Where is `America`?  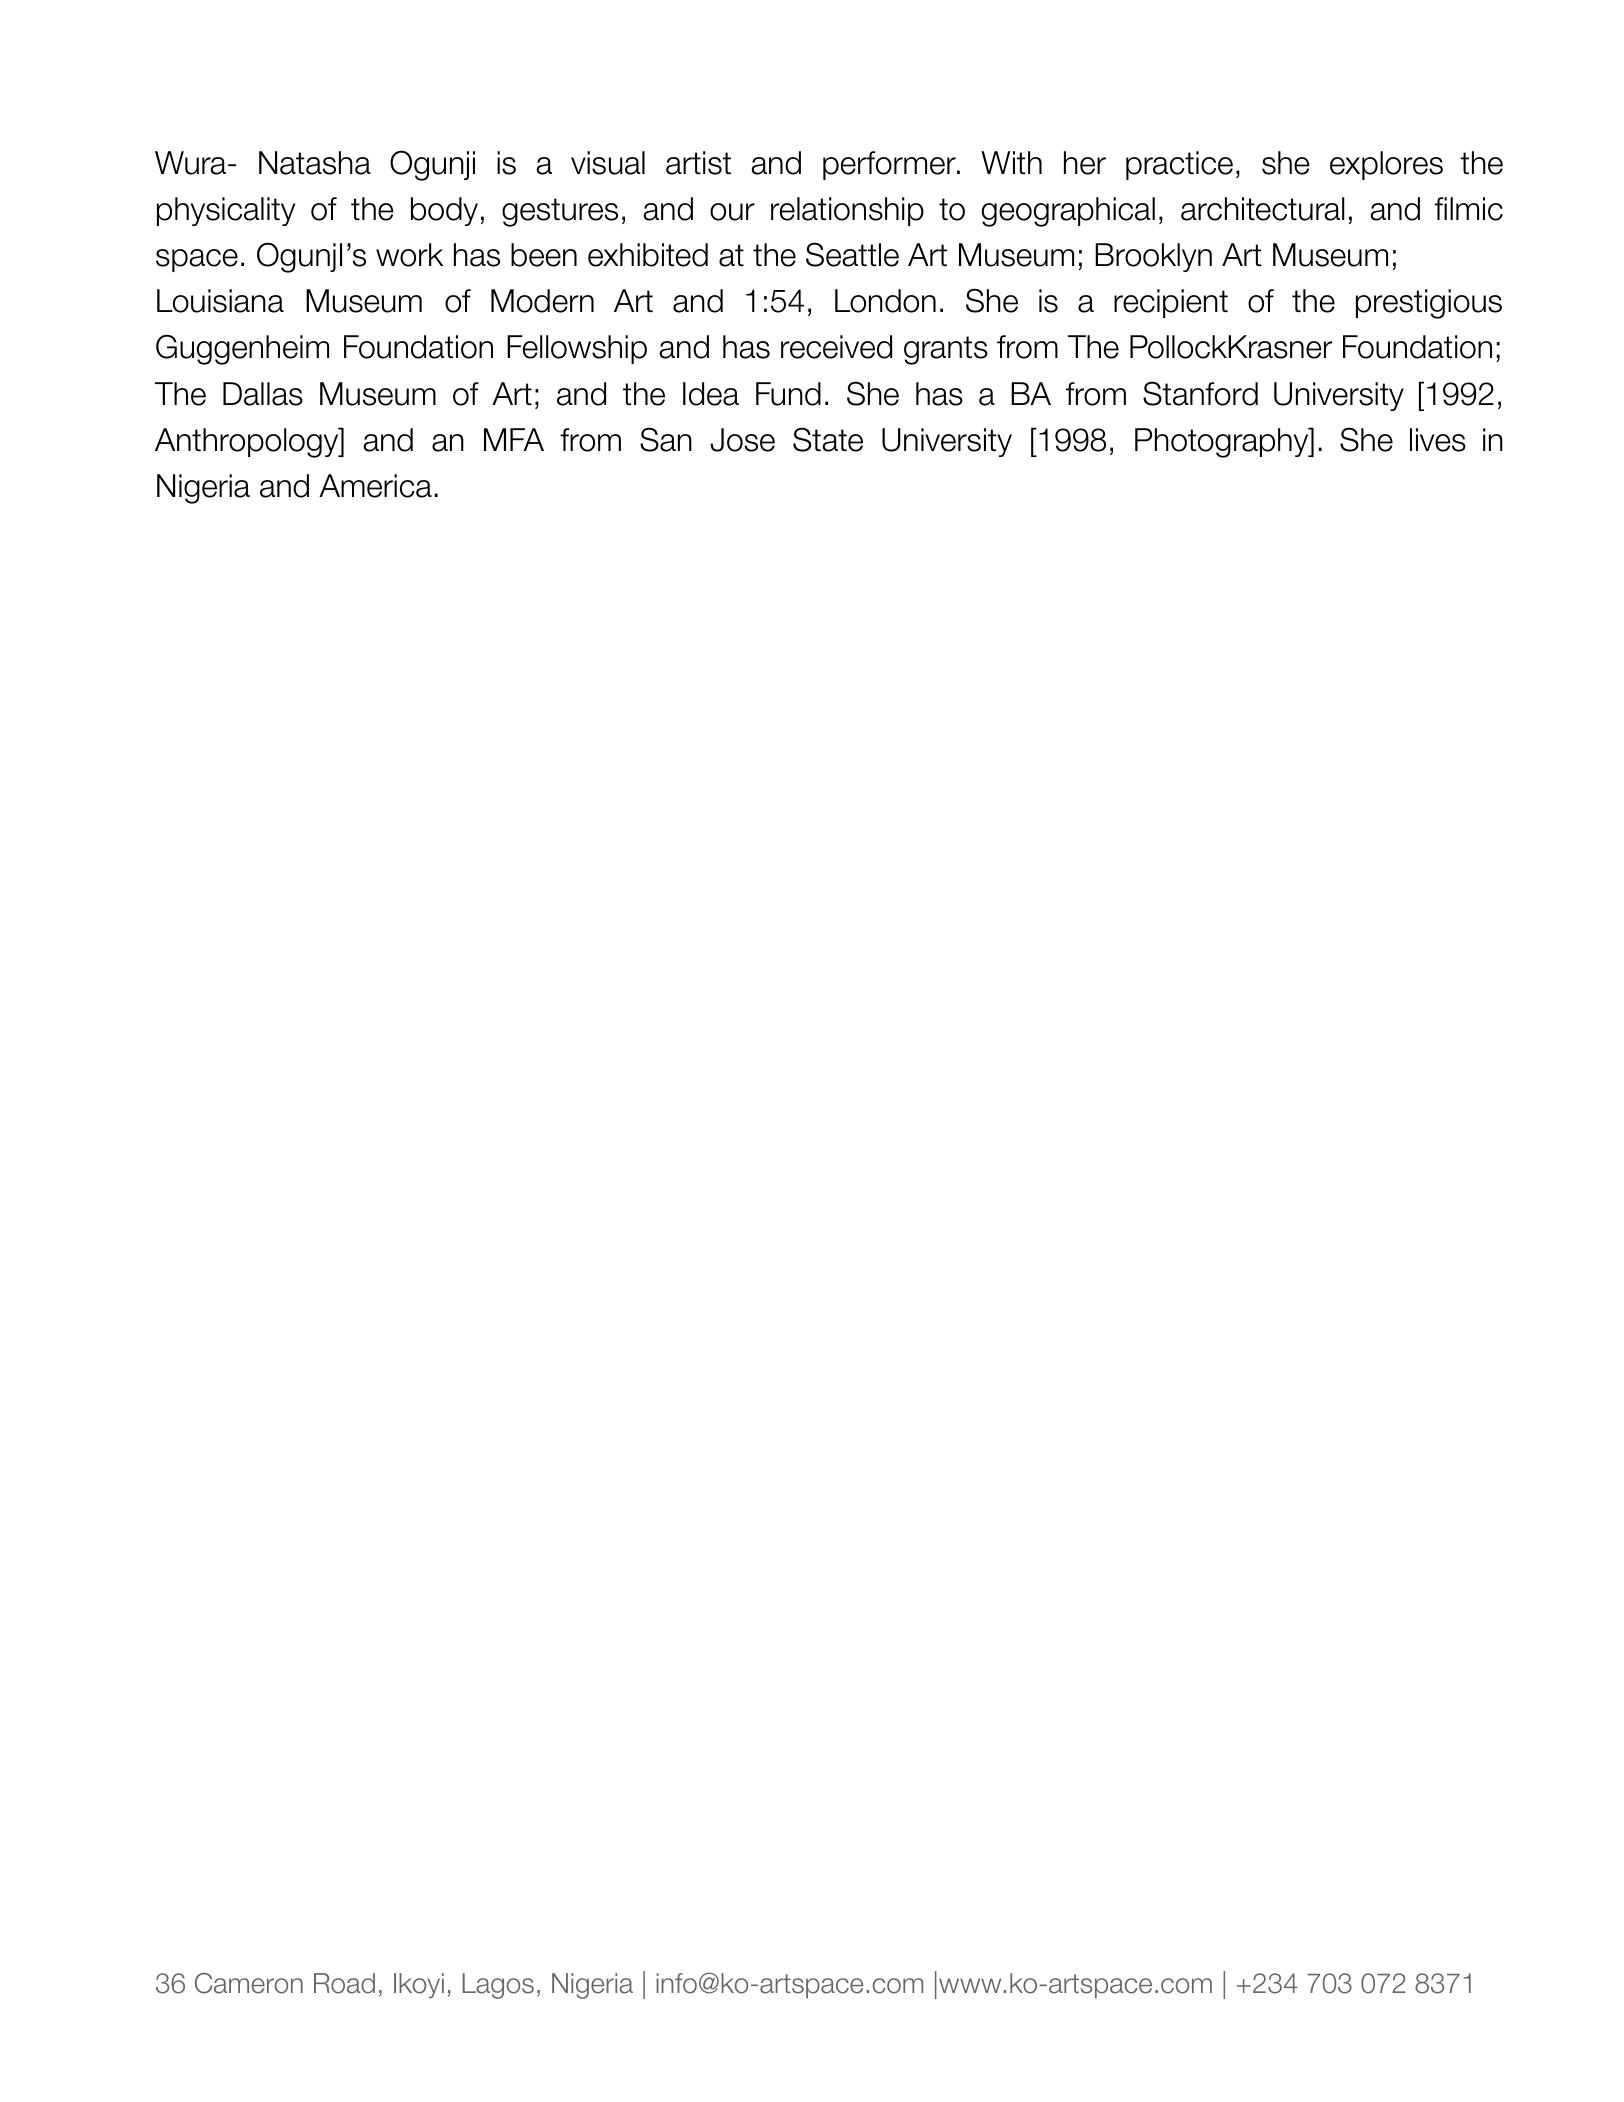
America is located at coordinates (375, 486).
